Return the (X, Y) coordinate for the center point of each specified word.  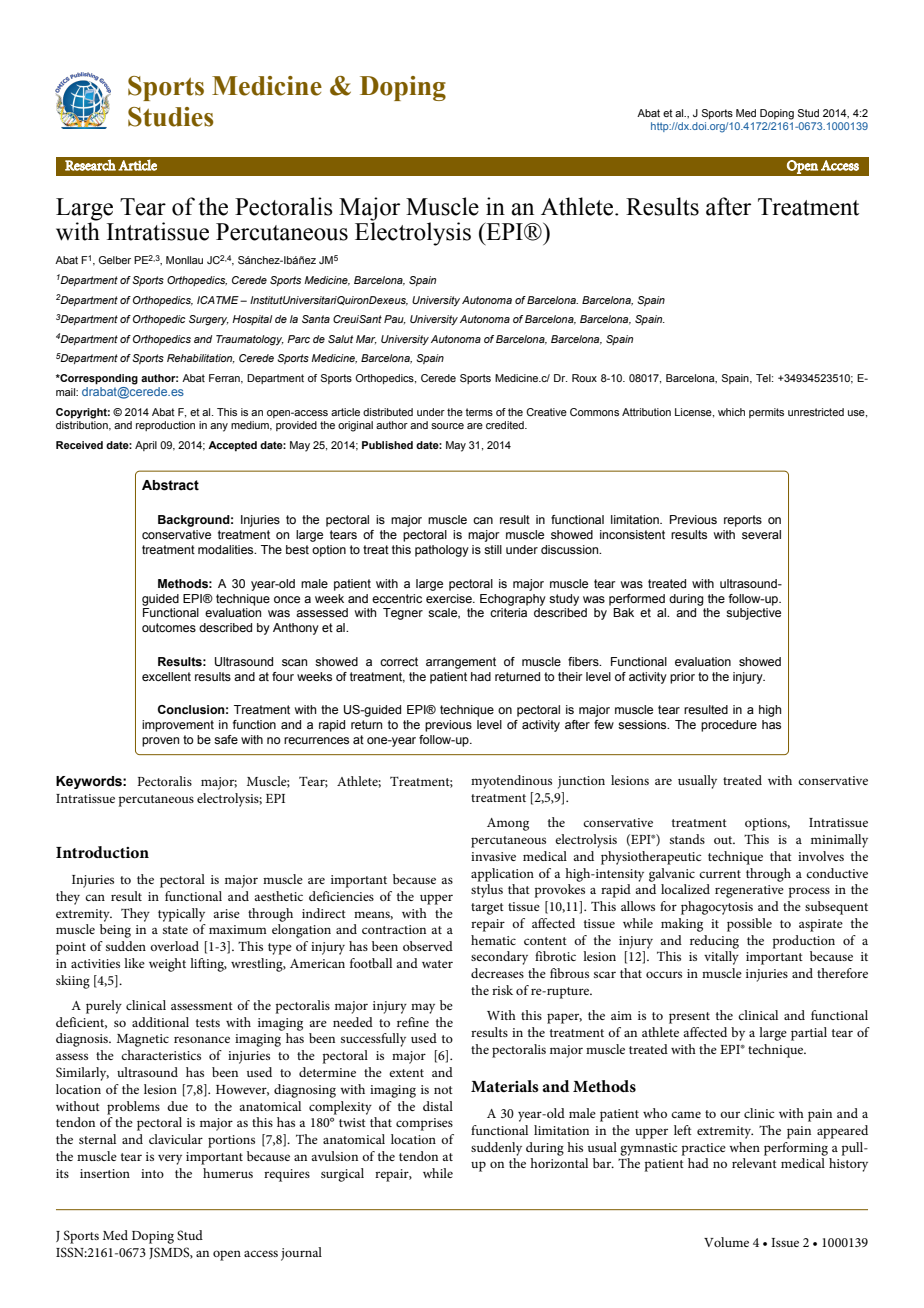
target (487, 909)
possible (749, 925)
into (152, 1173)
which (731, 412)
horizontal (559, 1163)
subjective (753, 614)
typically (181, 915)
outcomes (169, 627)
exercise (450, 598)
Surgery (209, 320)
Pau (395, 319)
